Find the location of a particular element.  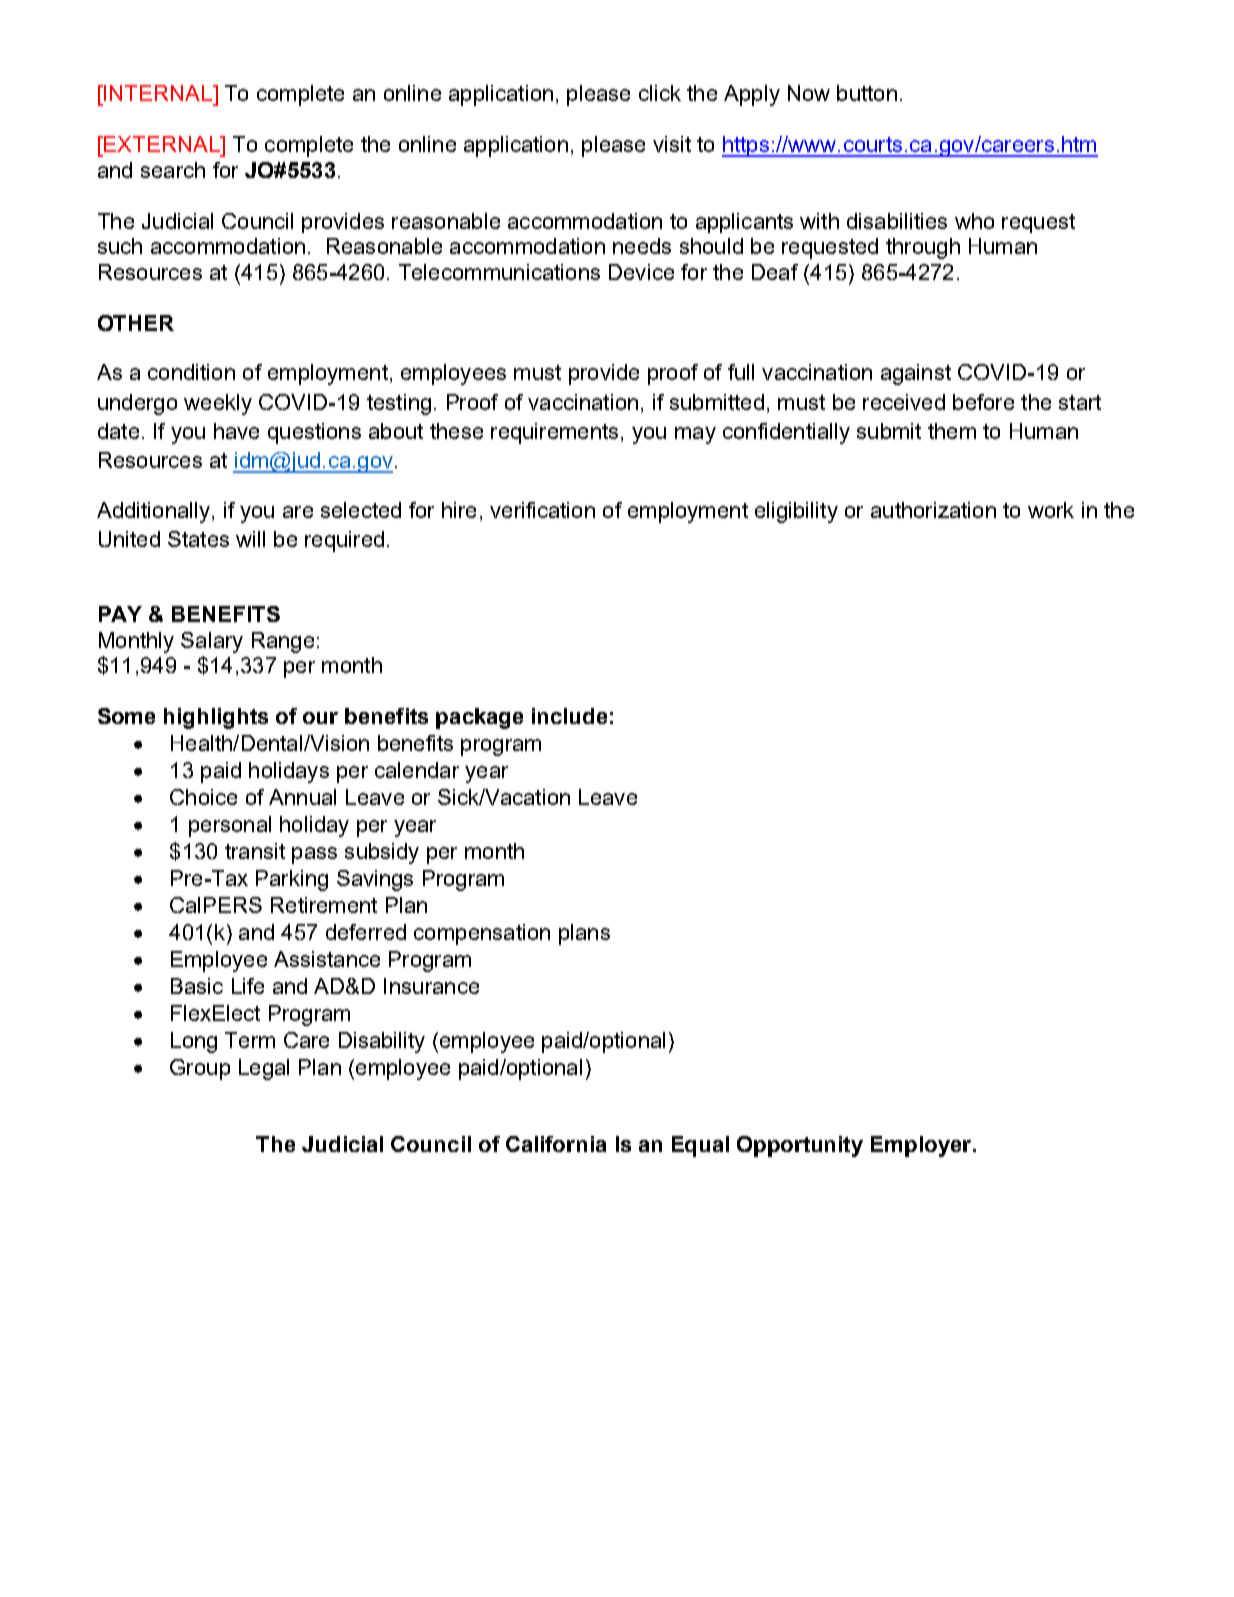

California is located at coordinates (556, 1144).
